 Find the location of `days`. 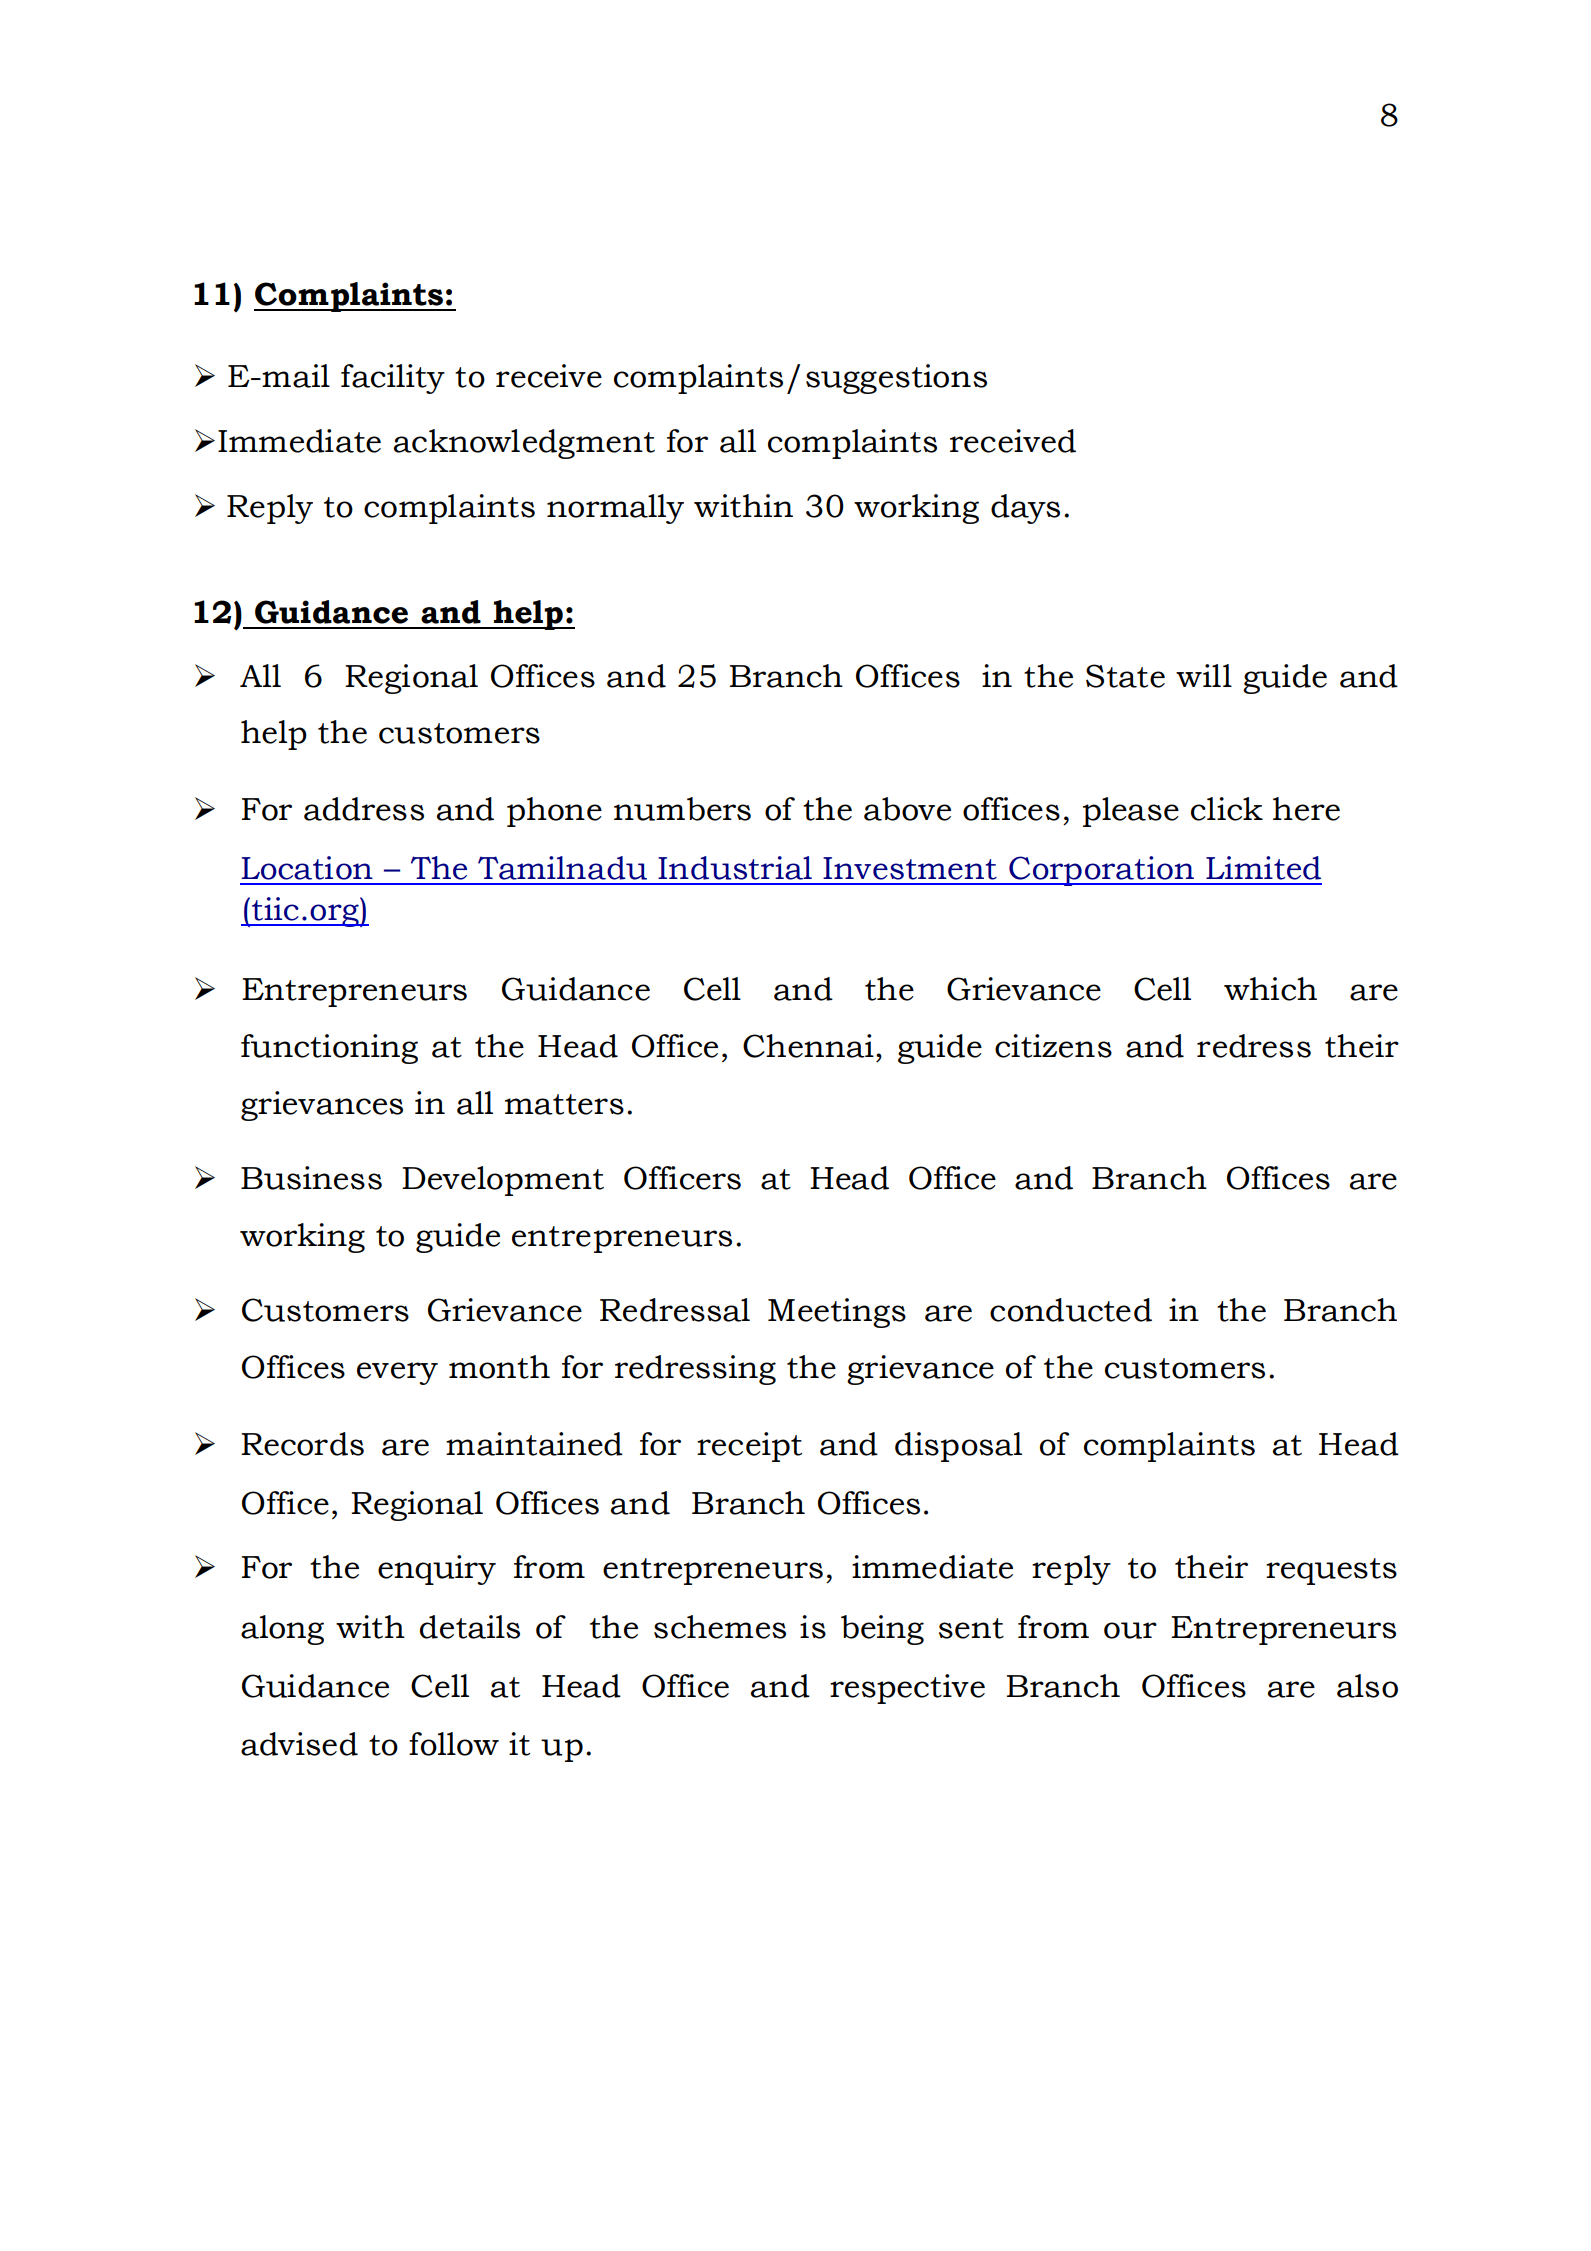

days is located at coordinates (1025, 509).
